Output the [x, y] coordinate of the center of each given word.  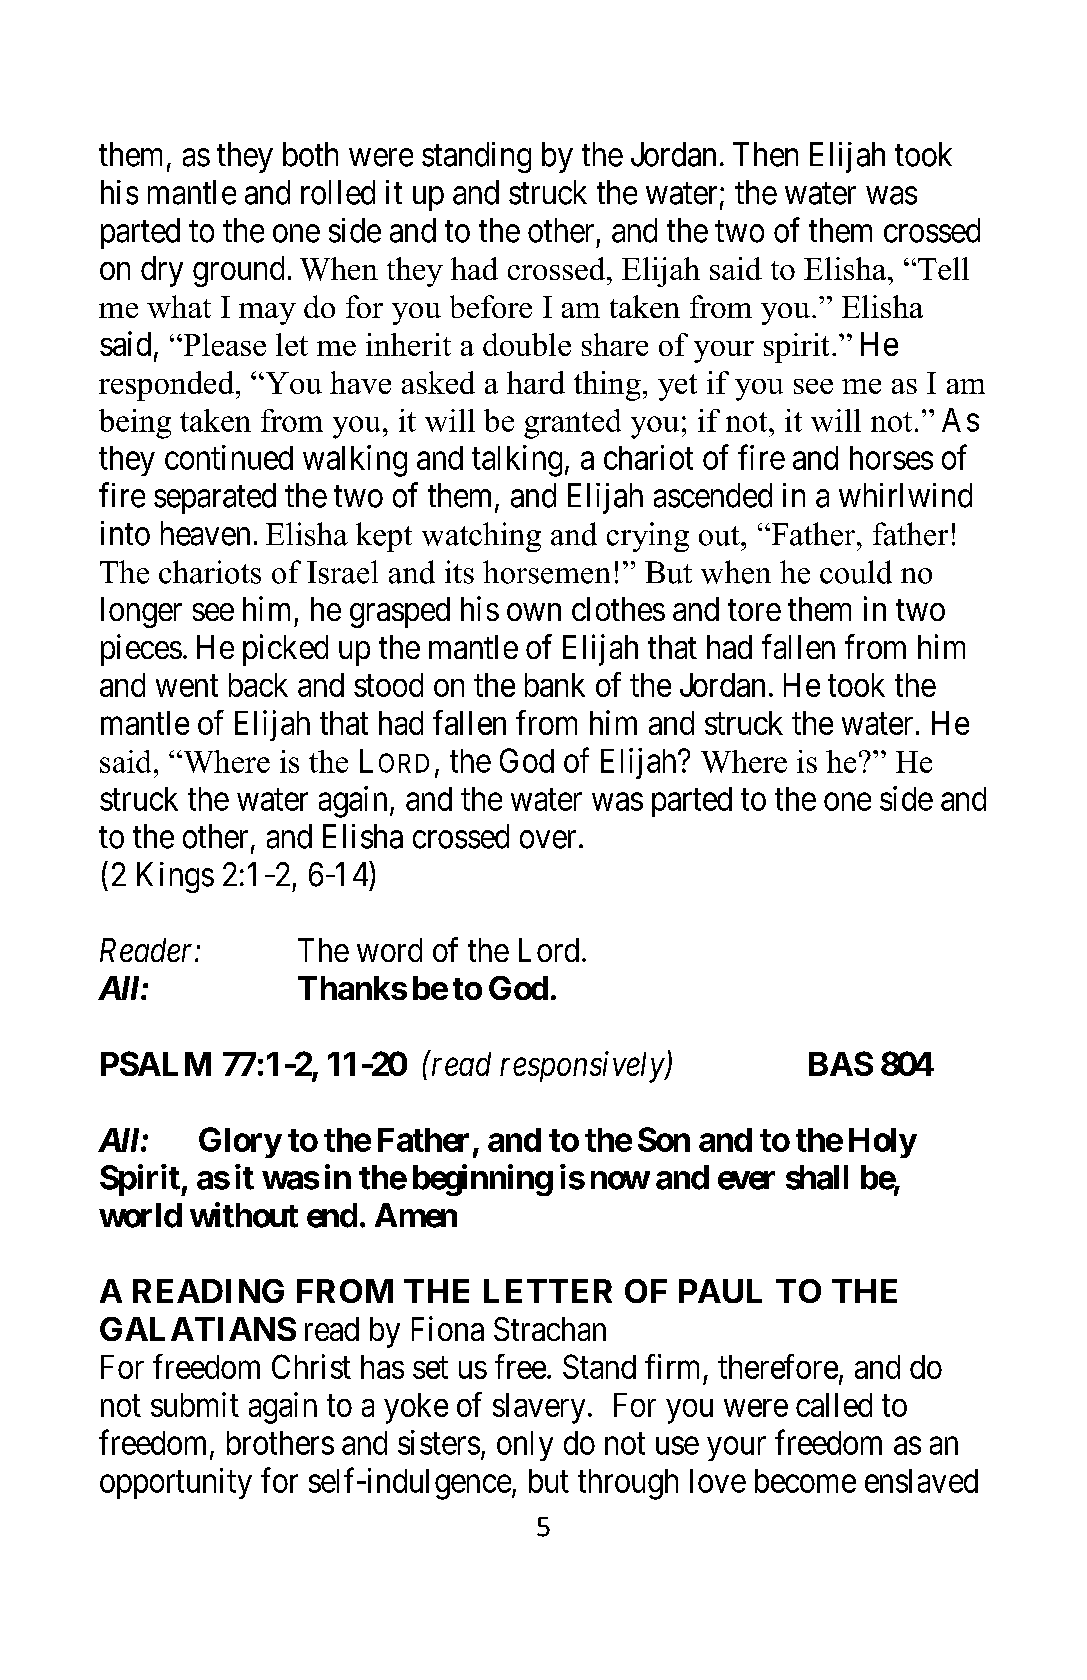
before [491, 306]
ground [238, 271]
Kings [175, 877]
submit [195, 1404]
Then [765, 154]
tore [754, 610]
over [548, 840]
